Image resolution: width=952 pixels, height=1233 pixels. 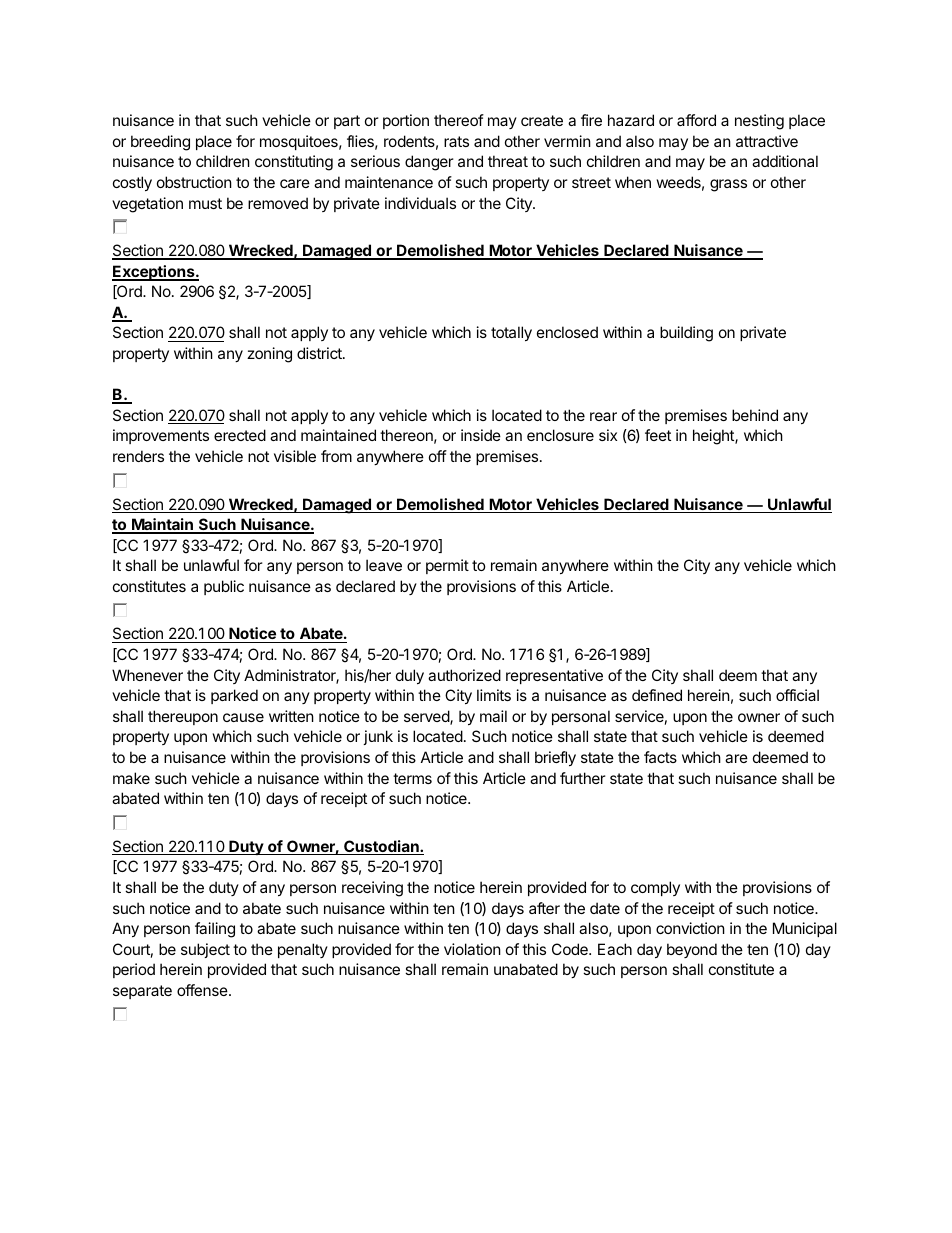 What do you see at coordinates (205, 950) in the screenshot?
I see `subject` at bounding box center [205, 950].
